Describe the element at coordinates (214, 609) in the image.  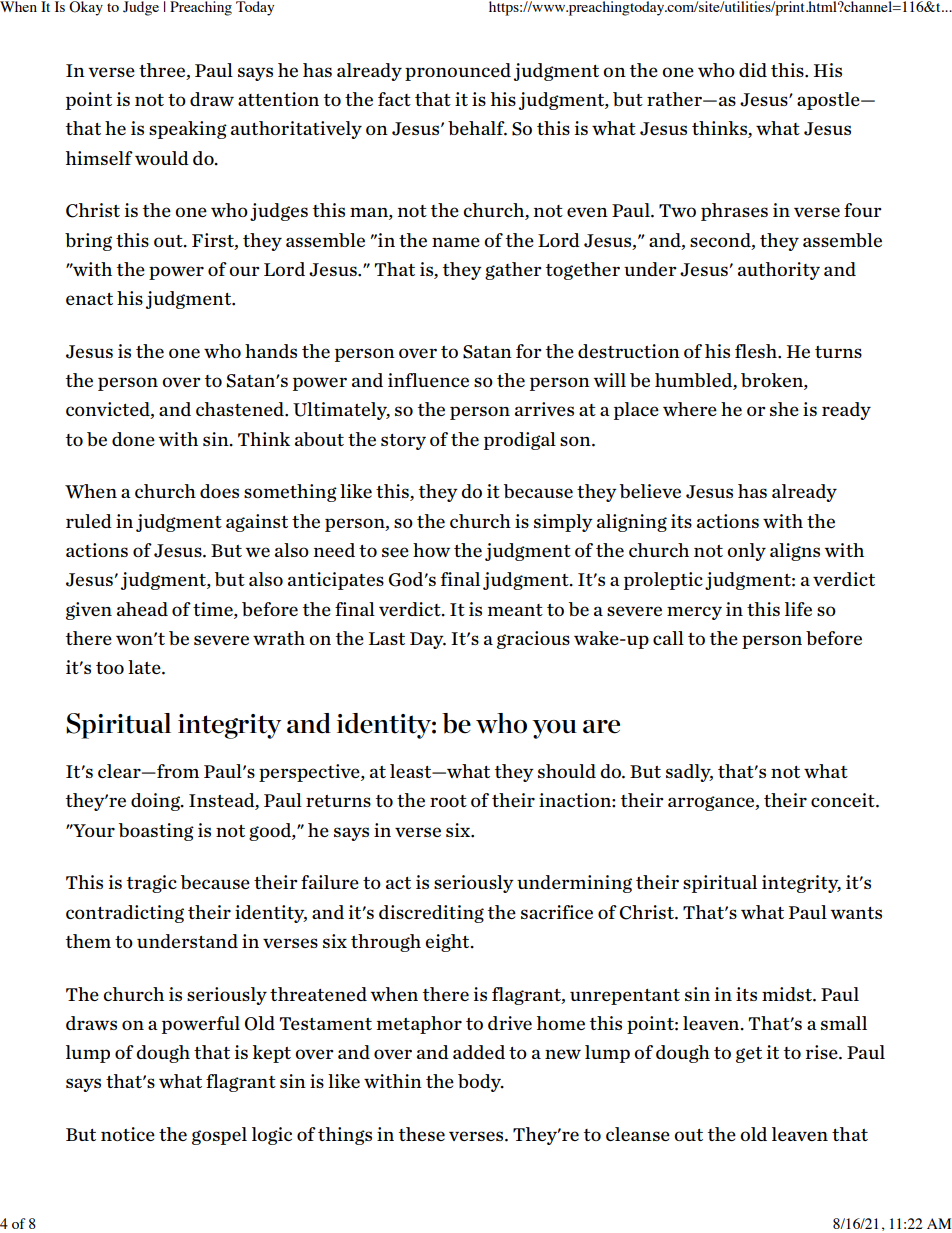
I see `time` at that location.
